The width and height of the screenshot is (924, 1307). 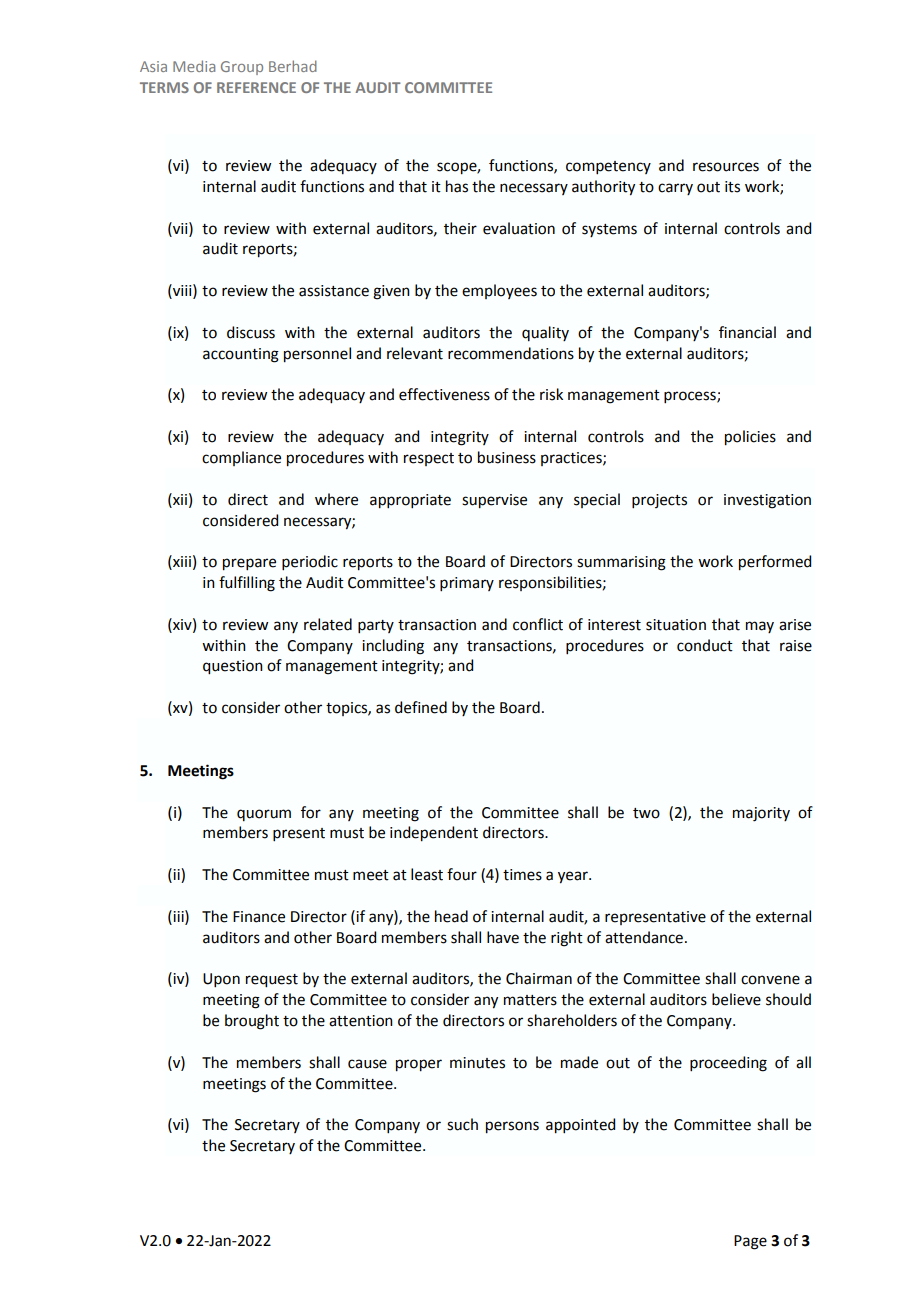 What do you see at coordinates (259, 917) in the screenshot?
I see `Finance` at bounding box center [259, 917].
